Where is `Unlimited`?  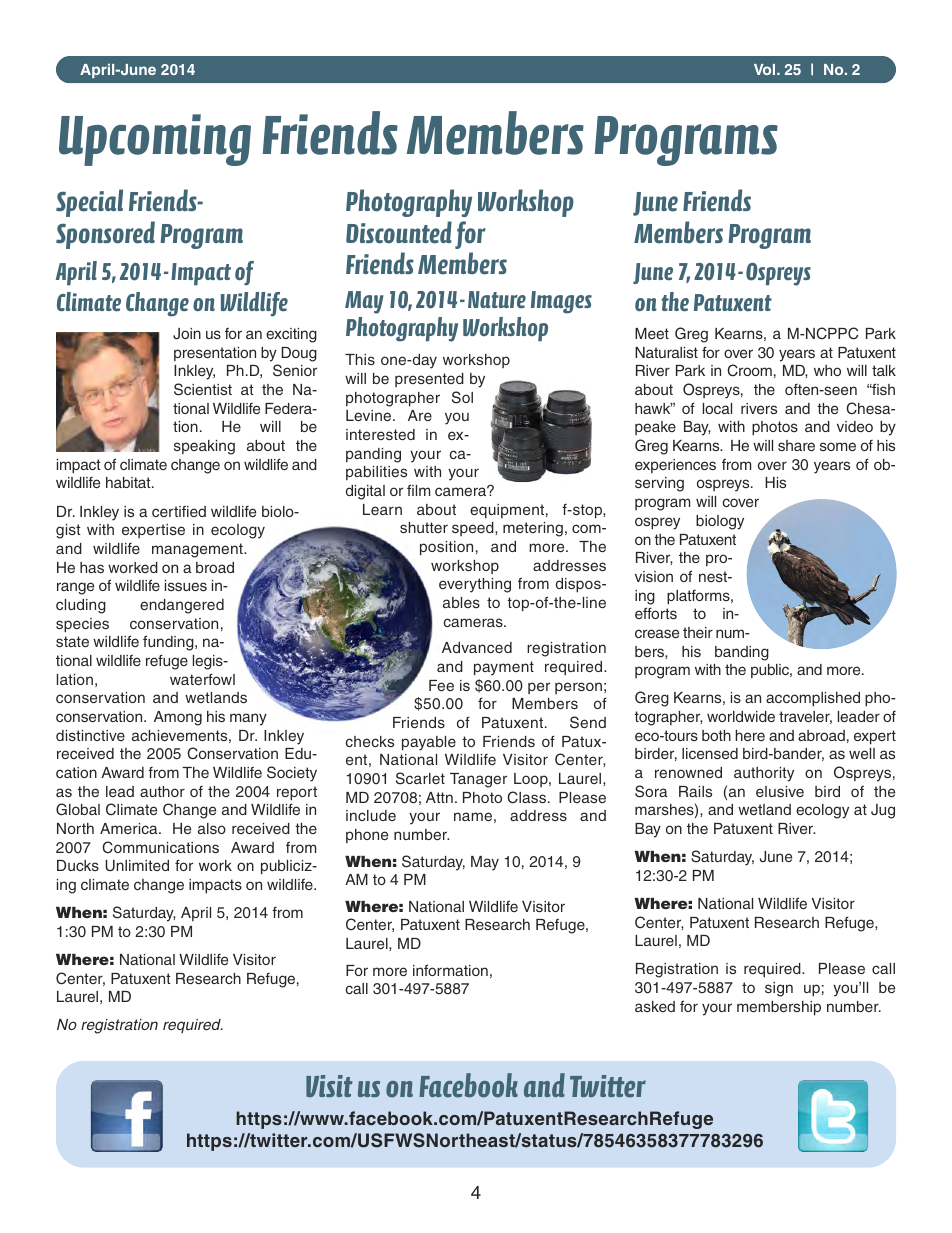 Unlimited is located at coordinates (137, 865).
